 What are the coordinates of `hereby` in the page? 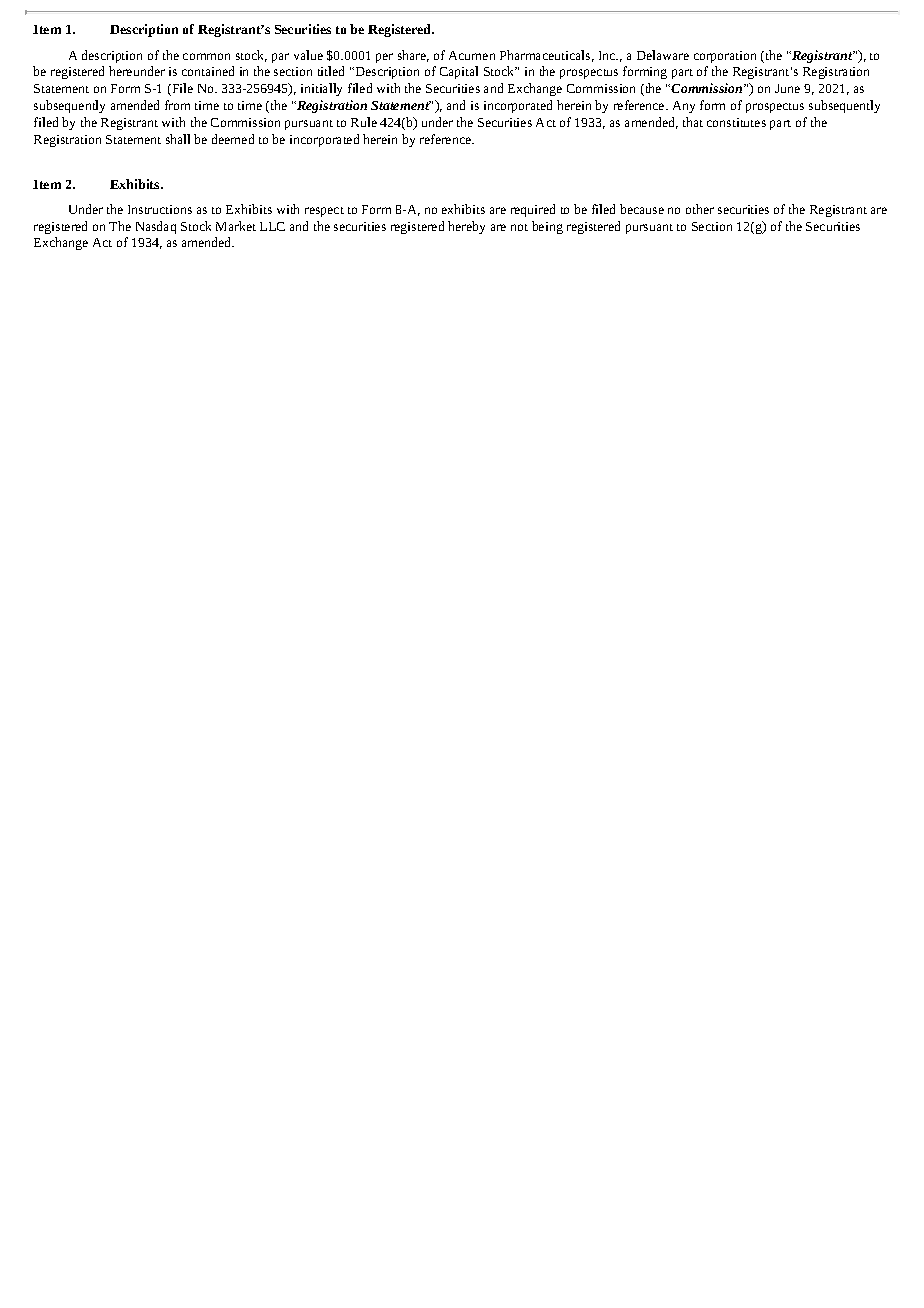 It's located at (466, 227).
